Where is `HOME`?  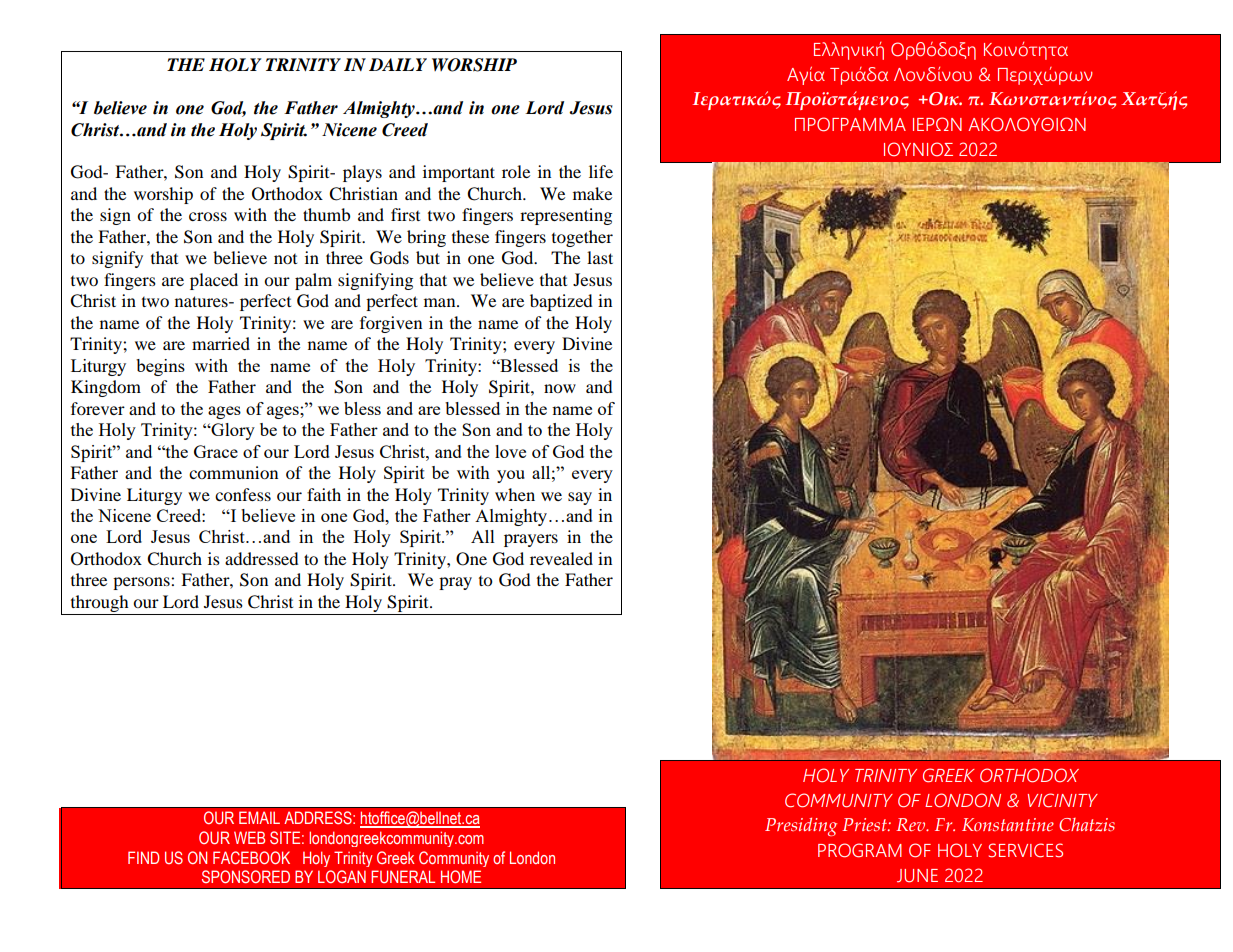 HOME is located at coordinates (461, 876).
